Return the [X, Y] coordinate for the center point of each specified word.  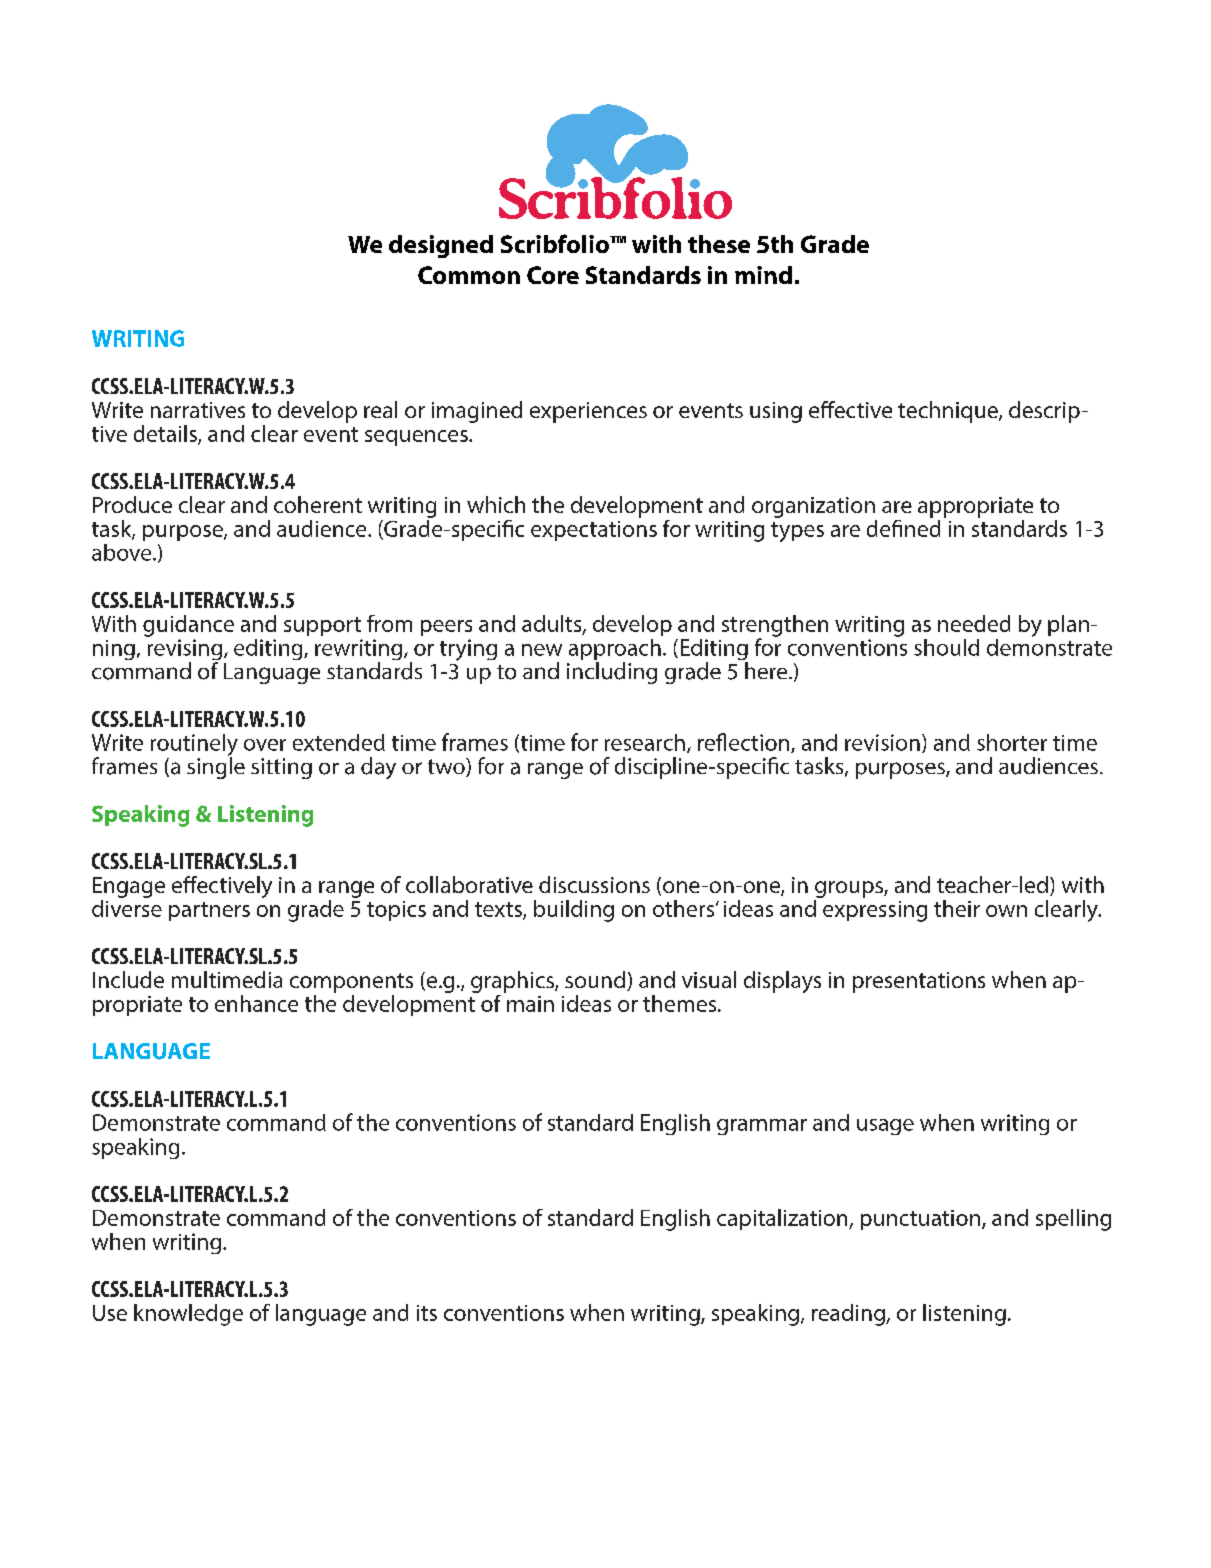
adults [553, 624]
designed [441, 246]
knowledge [188, 1315]
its [427, 1313]
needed [974, 623]
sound [595, 979]
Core [553, 275]
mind [763, 275]
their [957, 908]
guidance [188, 626]
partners [209, 911]
